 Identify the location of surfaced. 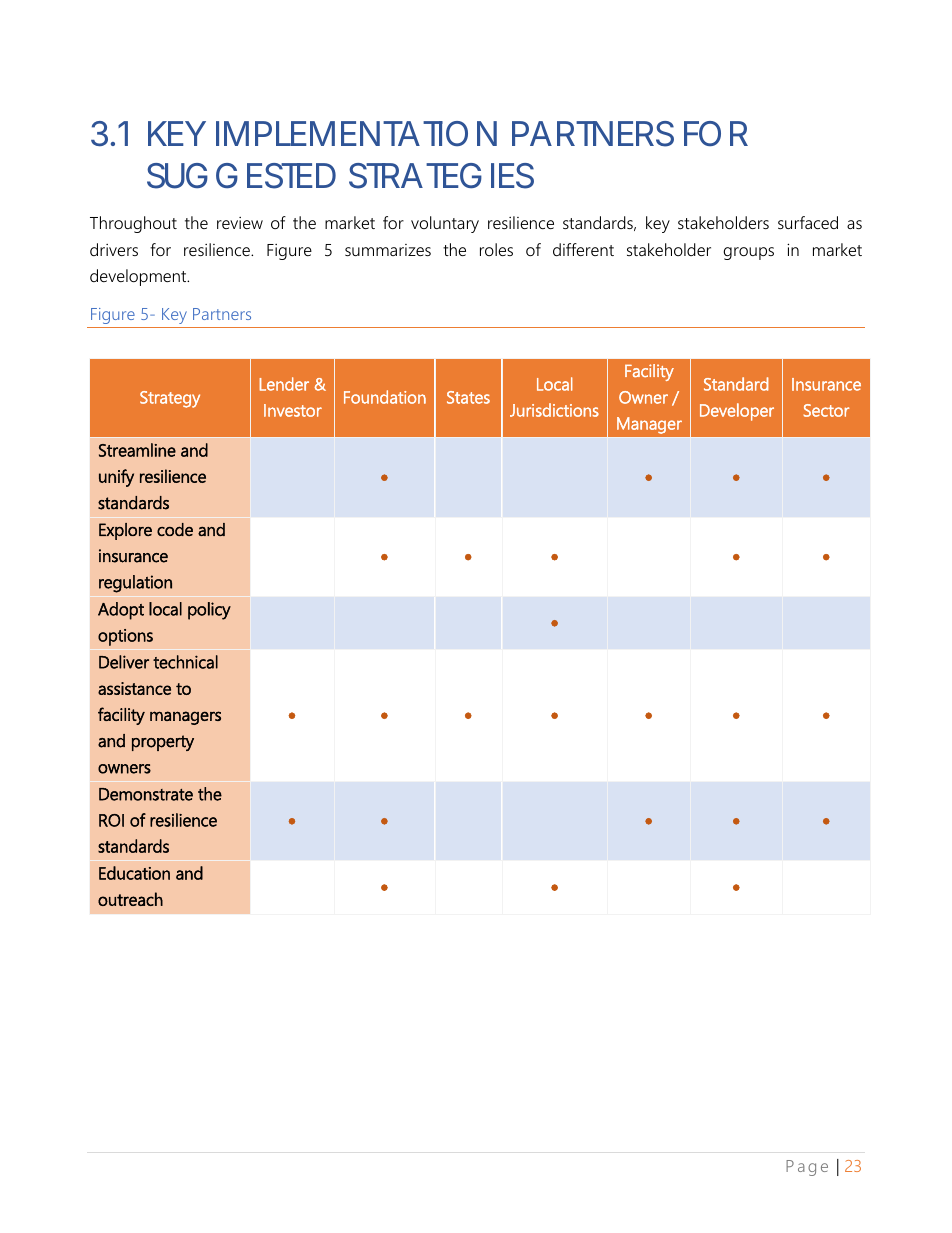
(808, 222).
